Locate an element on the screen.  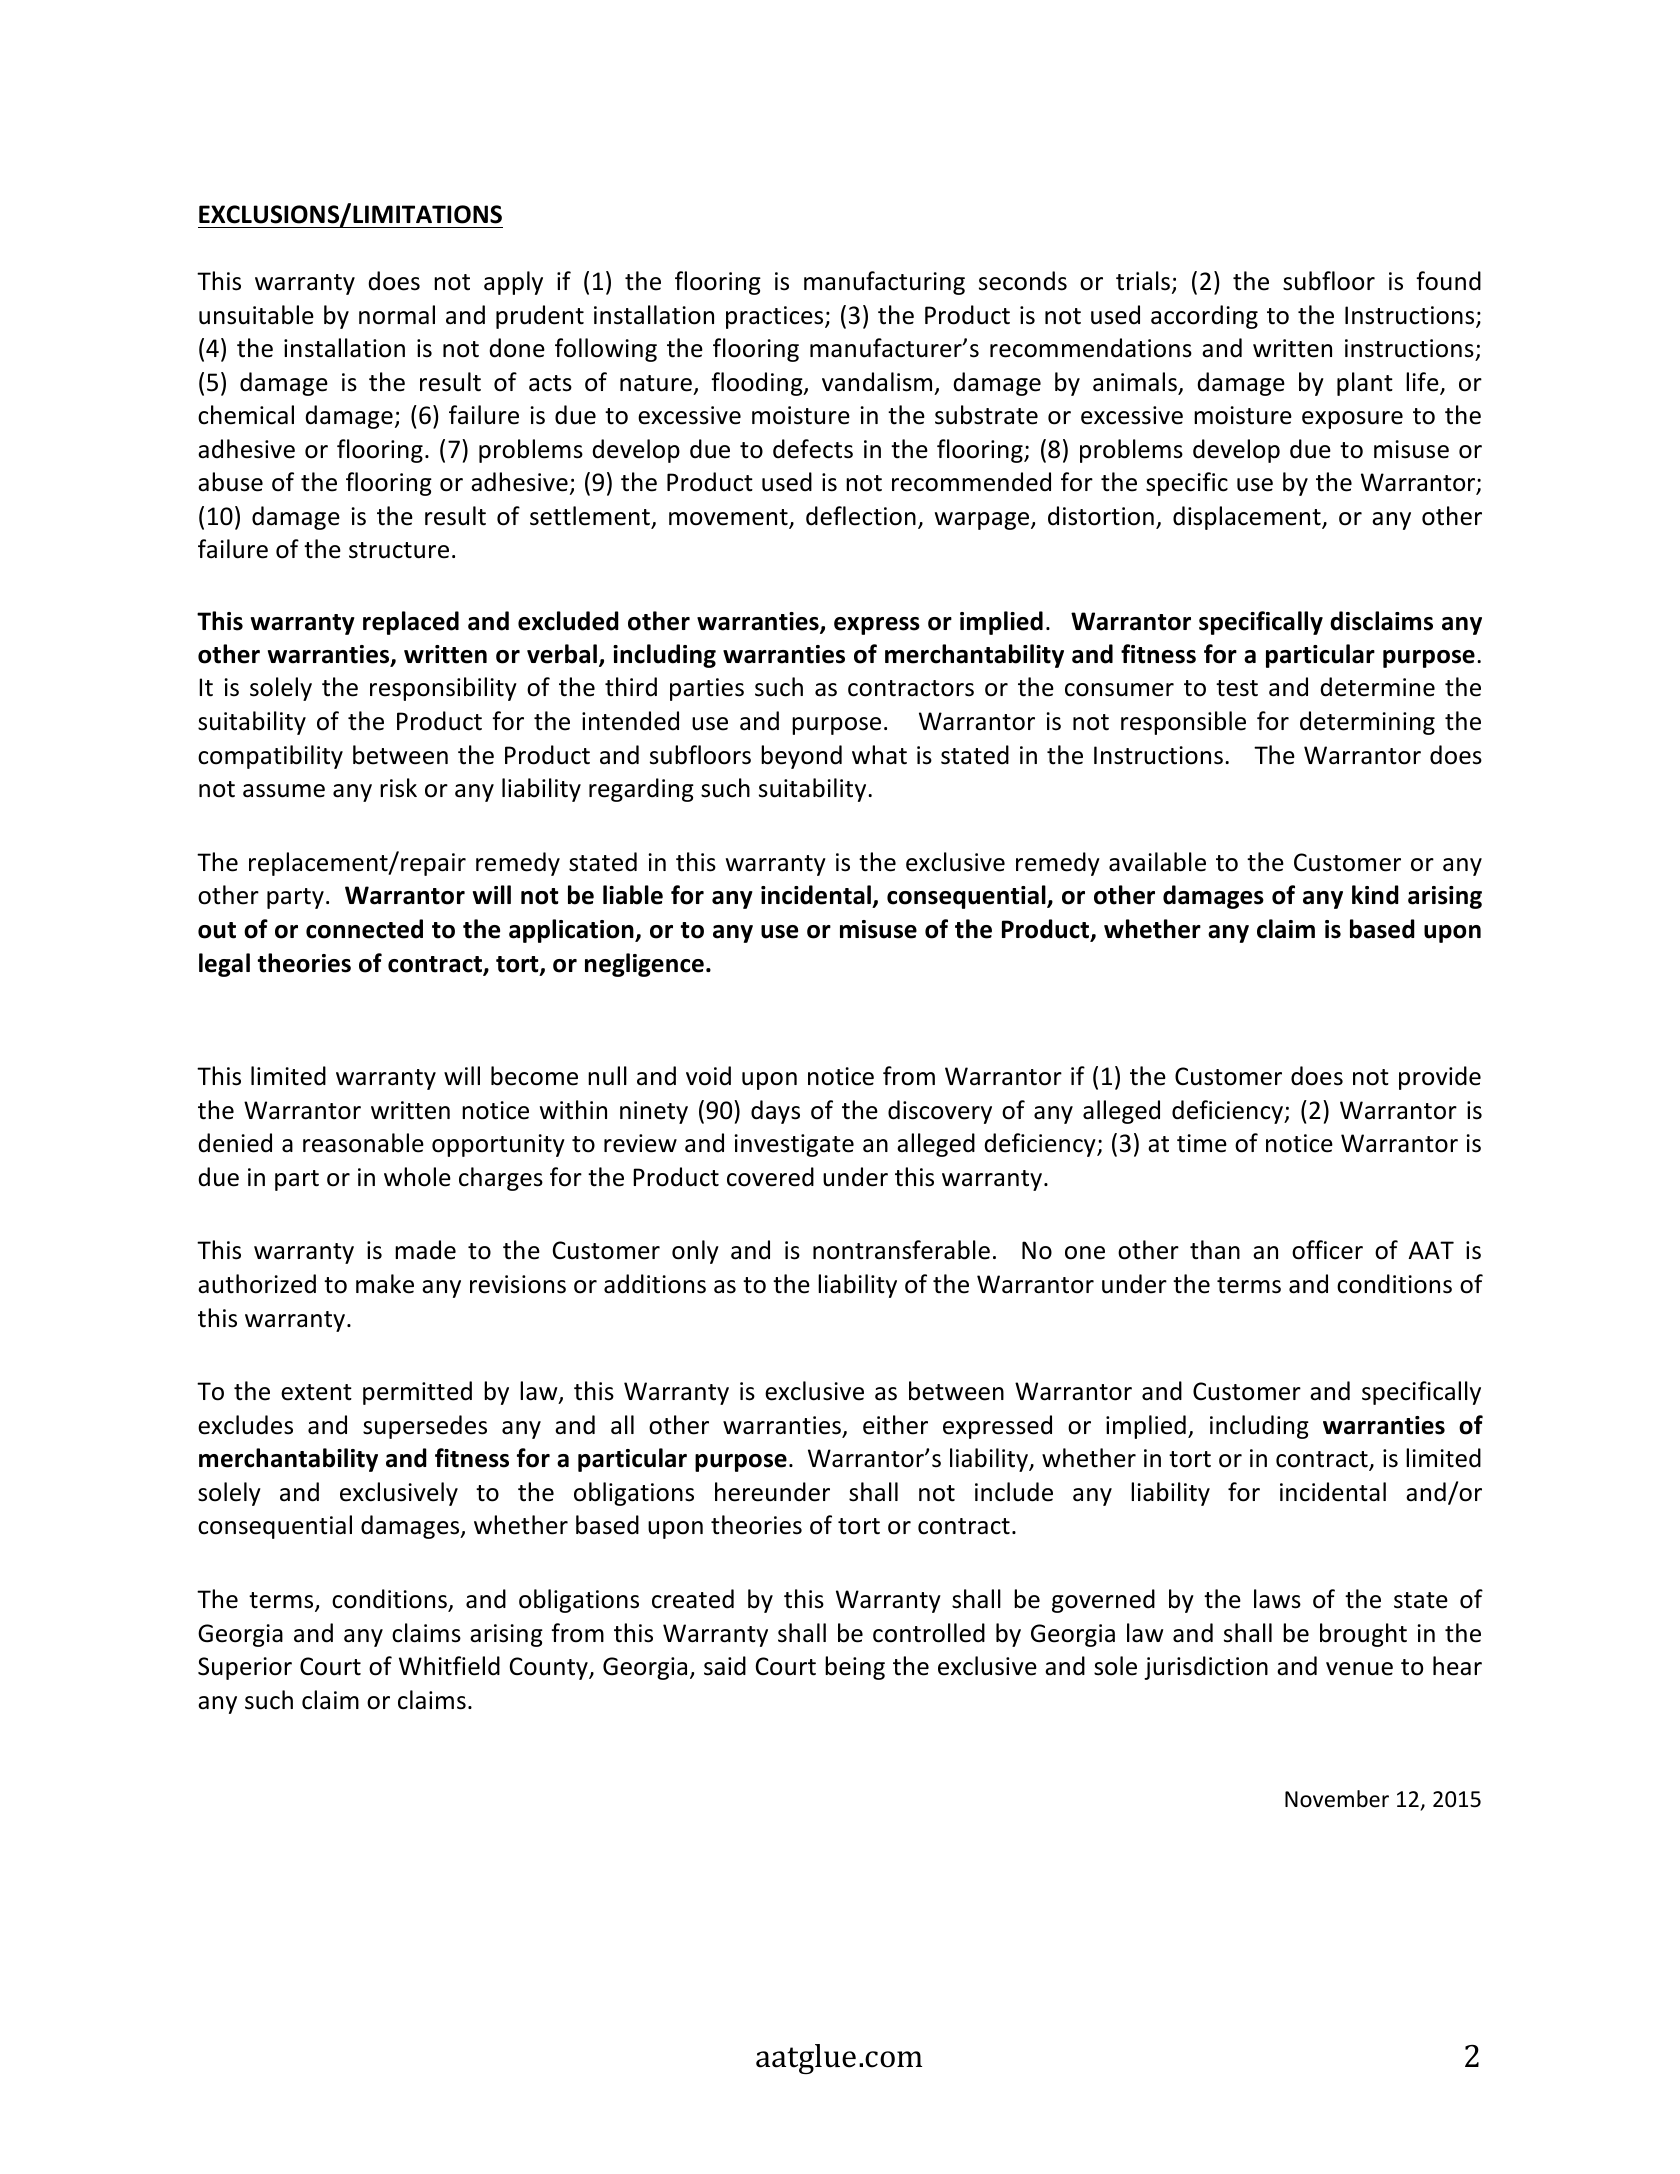
officer is located at coordinates (1327, 1250).
